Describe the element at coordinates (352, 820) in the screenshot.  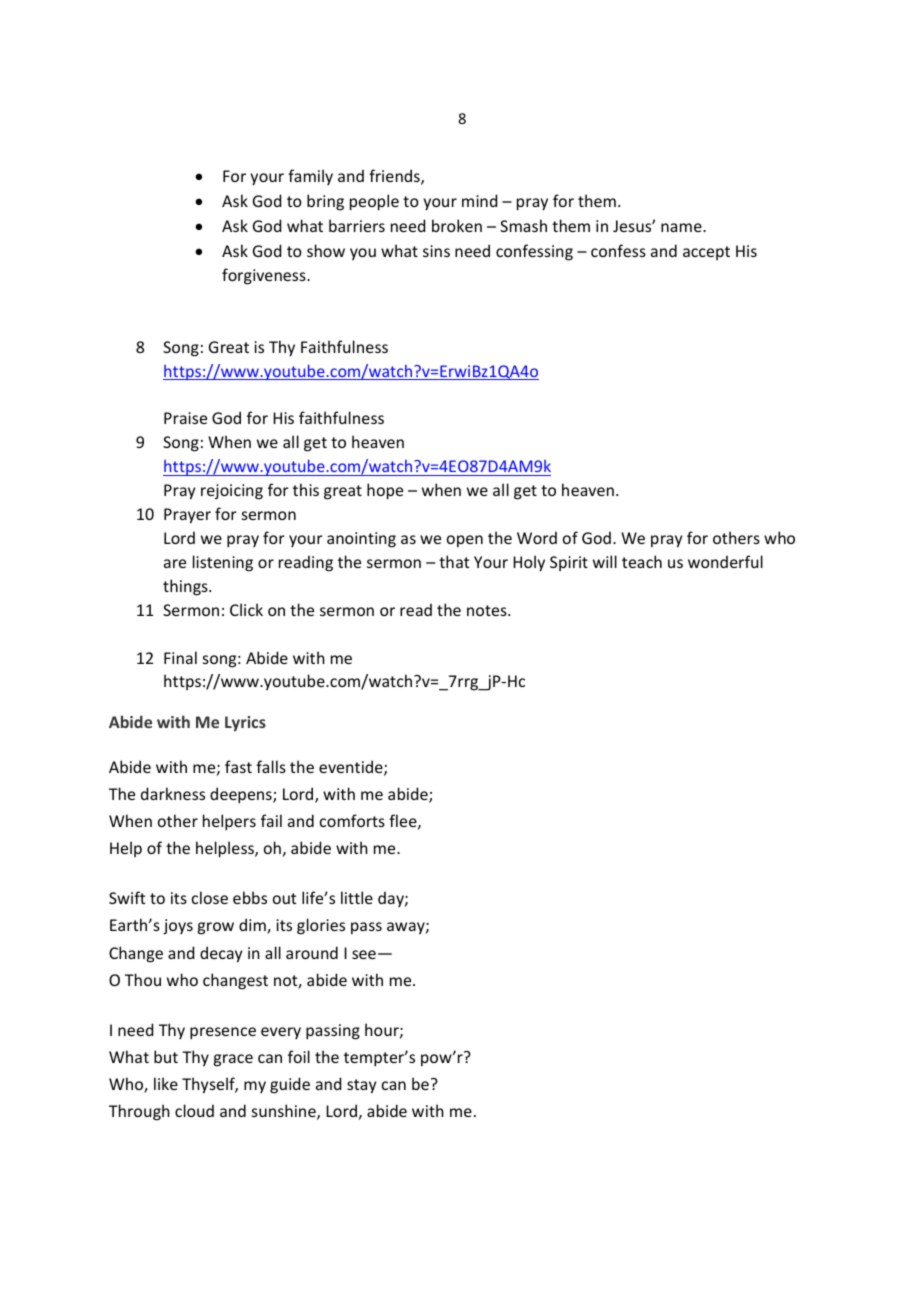
I see `comforts` at that location.
